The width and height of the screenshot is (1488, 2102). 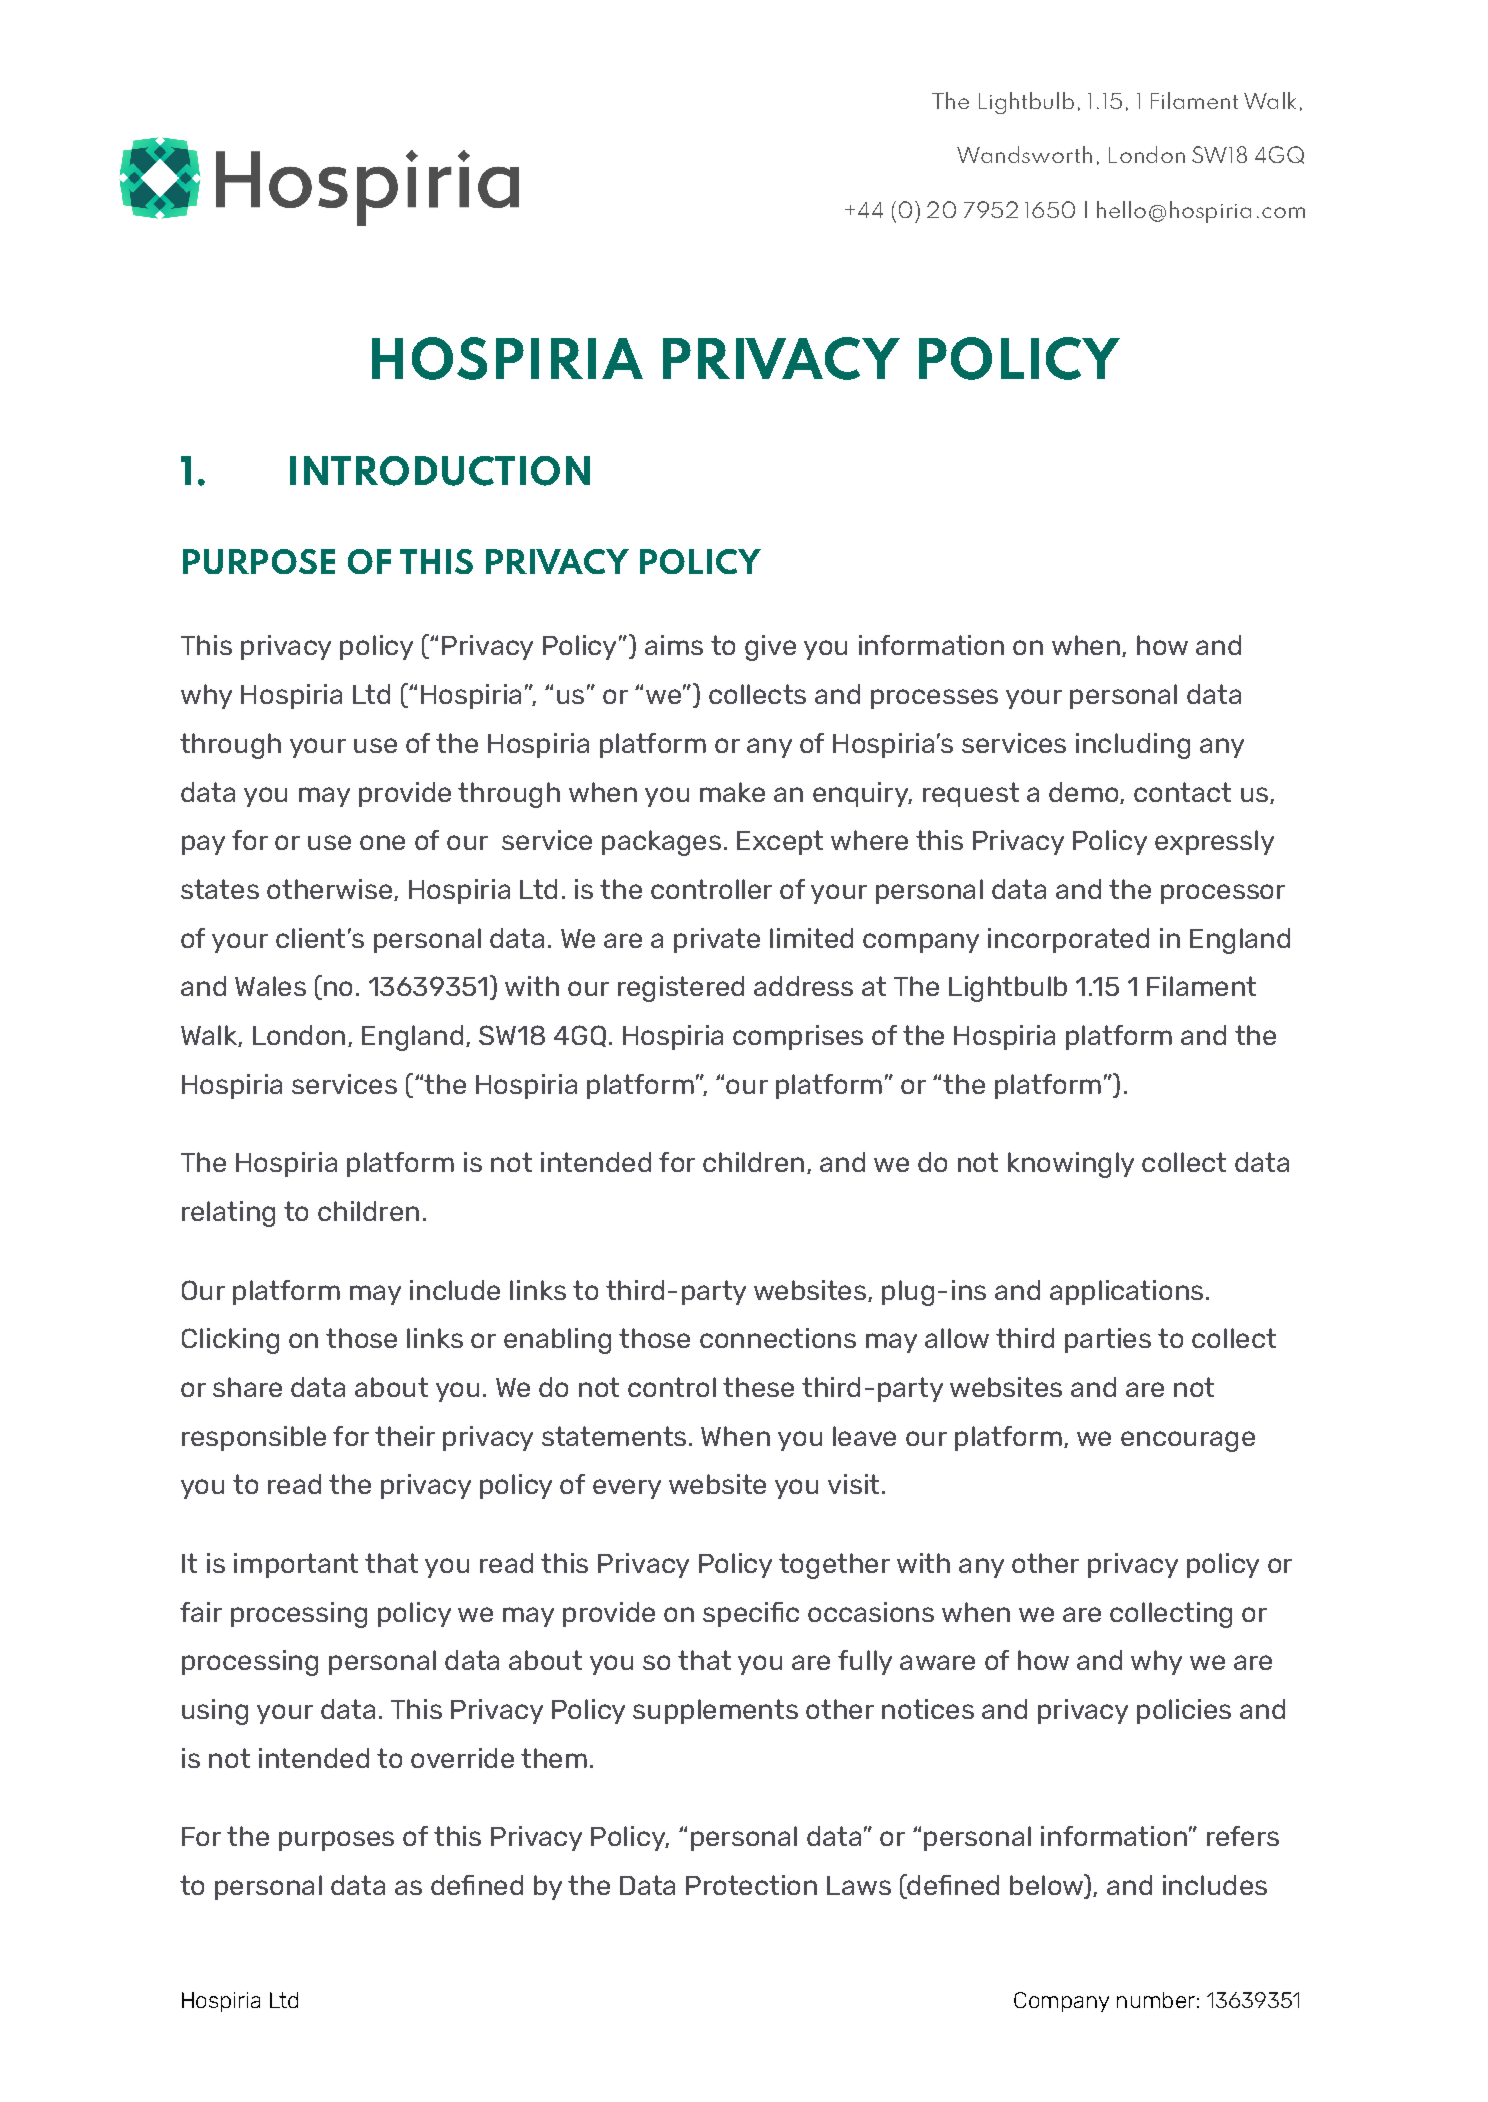 I want to click on INTRODUCTION, so click(x=440, y=471).
